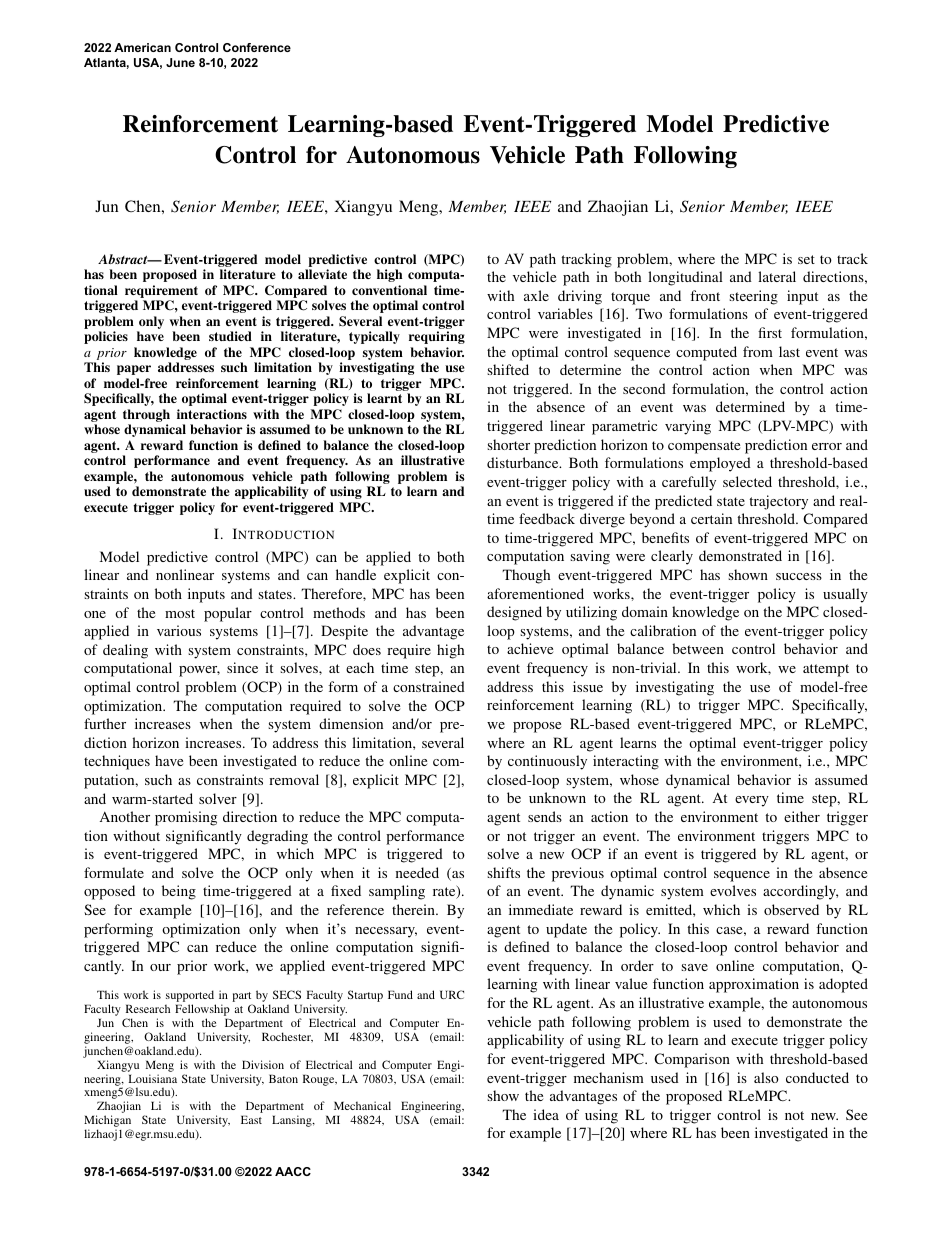 The image size is (952, 1233). Describe the element at coordinates (180, 62) in the screenshot. I see `June` at that location.
